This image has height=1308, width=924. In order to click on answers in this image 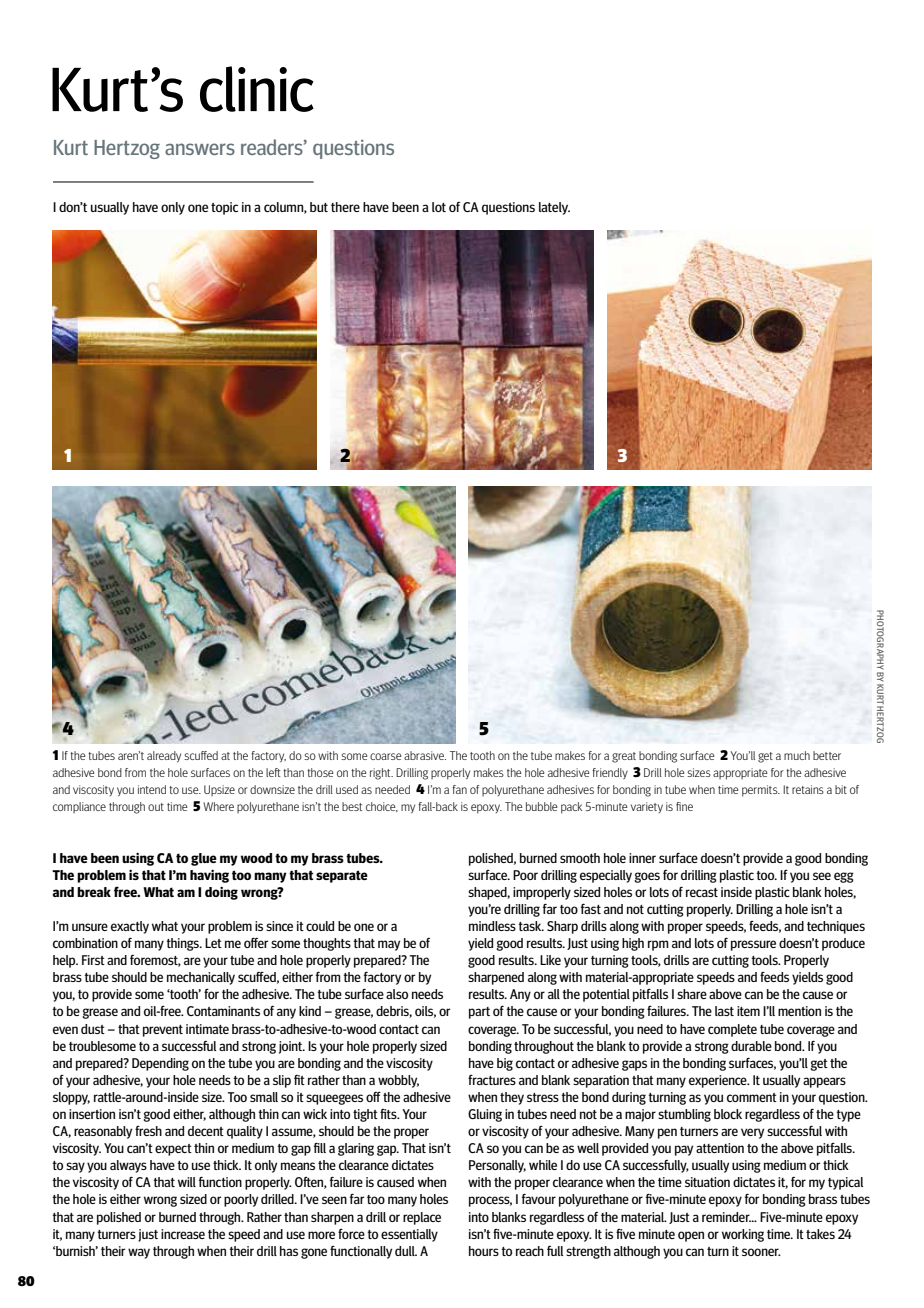, I will do `click(200, 149)`.
